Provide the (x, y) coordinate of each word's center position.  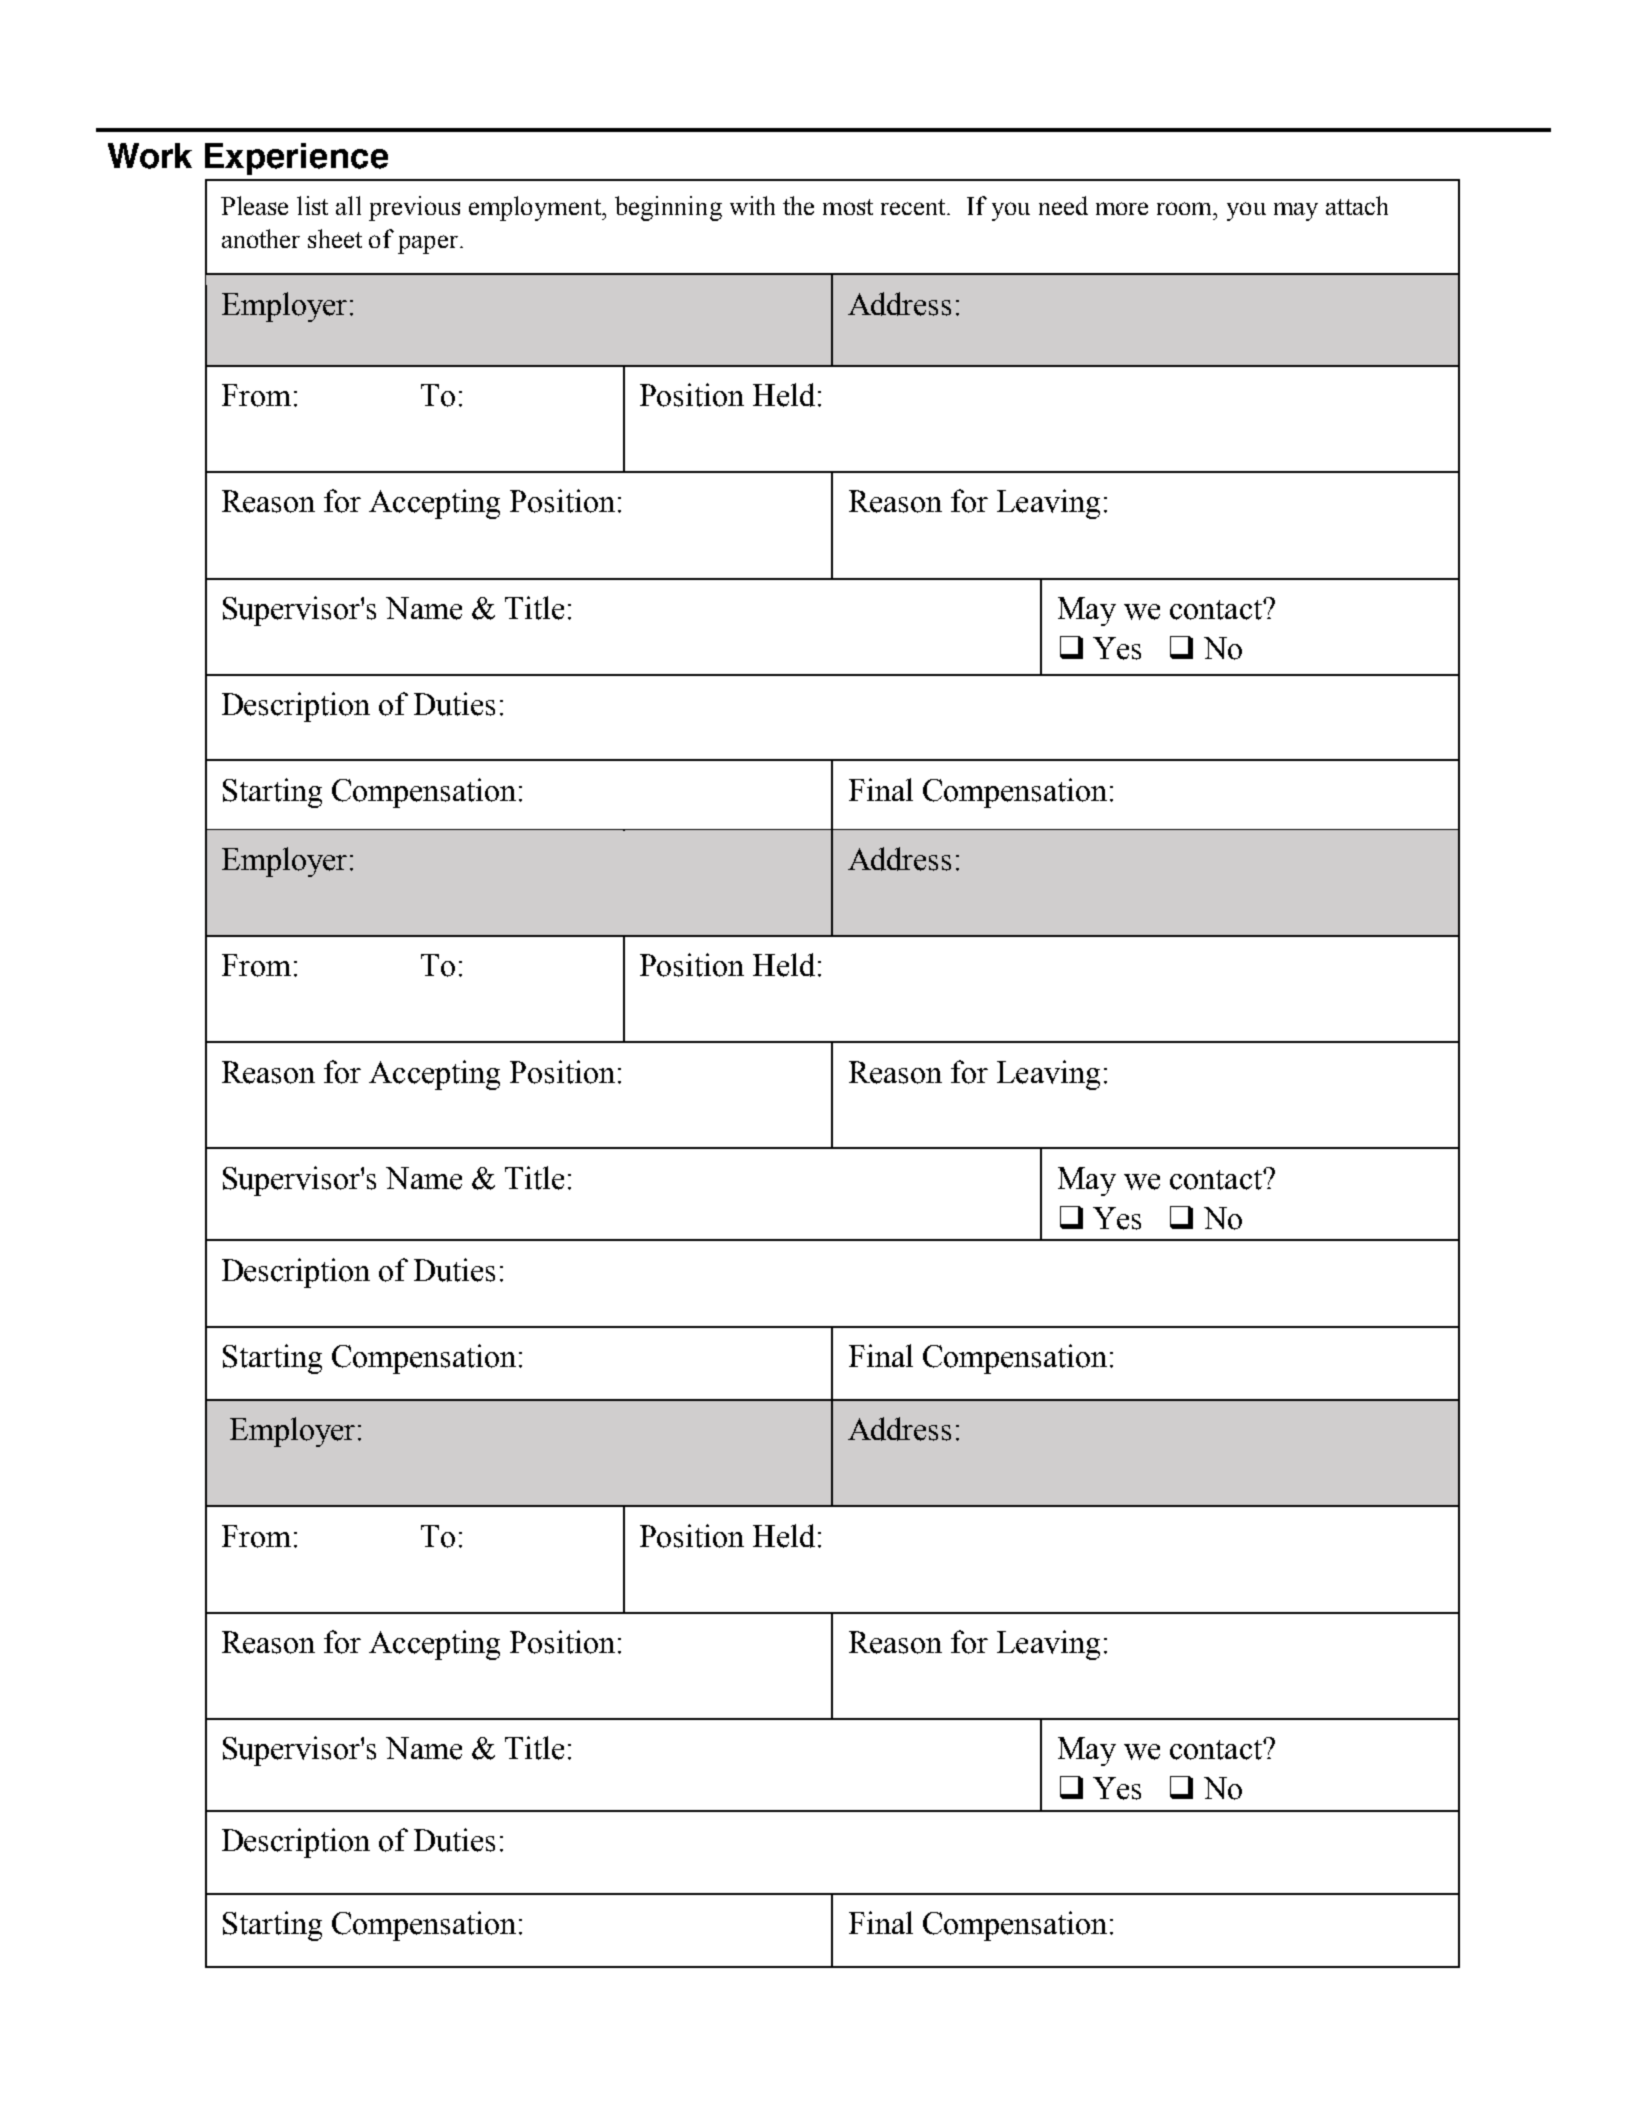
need (1063, 205)
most (848, 207)
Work (150, 156)
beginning (668, 208)
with (752, 205)
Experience (296, 159)
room (1186, 208)
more (1122, 208)
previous (414, 208)
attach (1357, 205)
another (261, 238)
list (312, 205)
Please (254, 205)
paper (429, 244)
